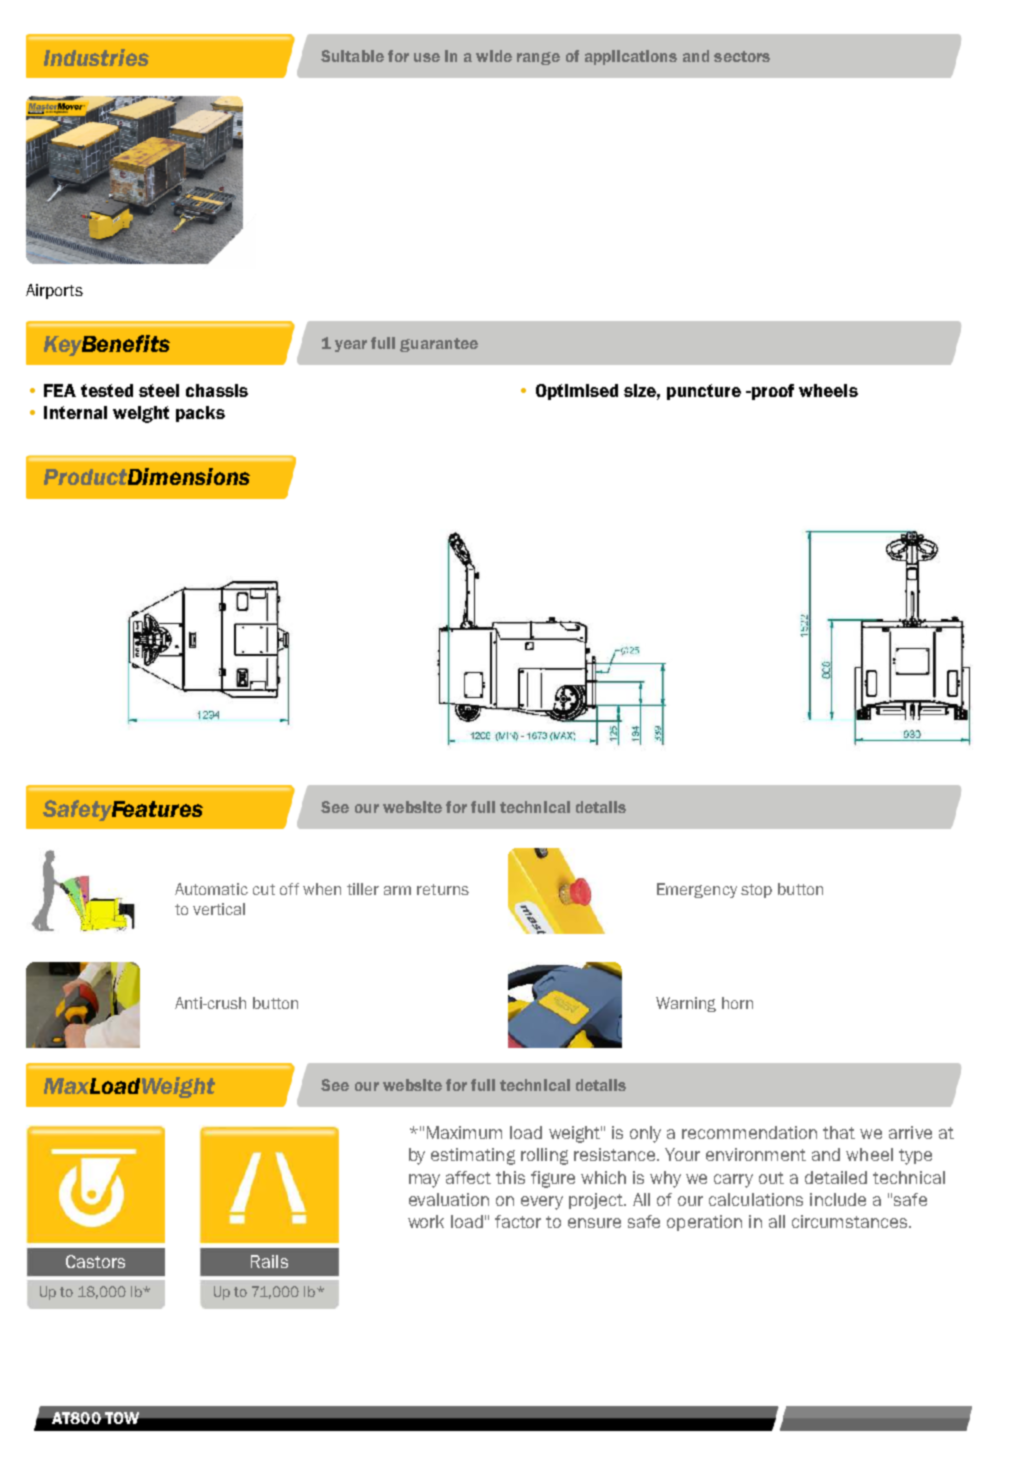 This page has height=1462, width=1033. What do you see at coordinates (494, 56) in the page?
I see `wide` at bounding box center [494, 56].
